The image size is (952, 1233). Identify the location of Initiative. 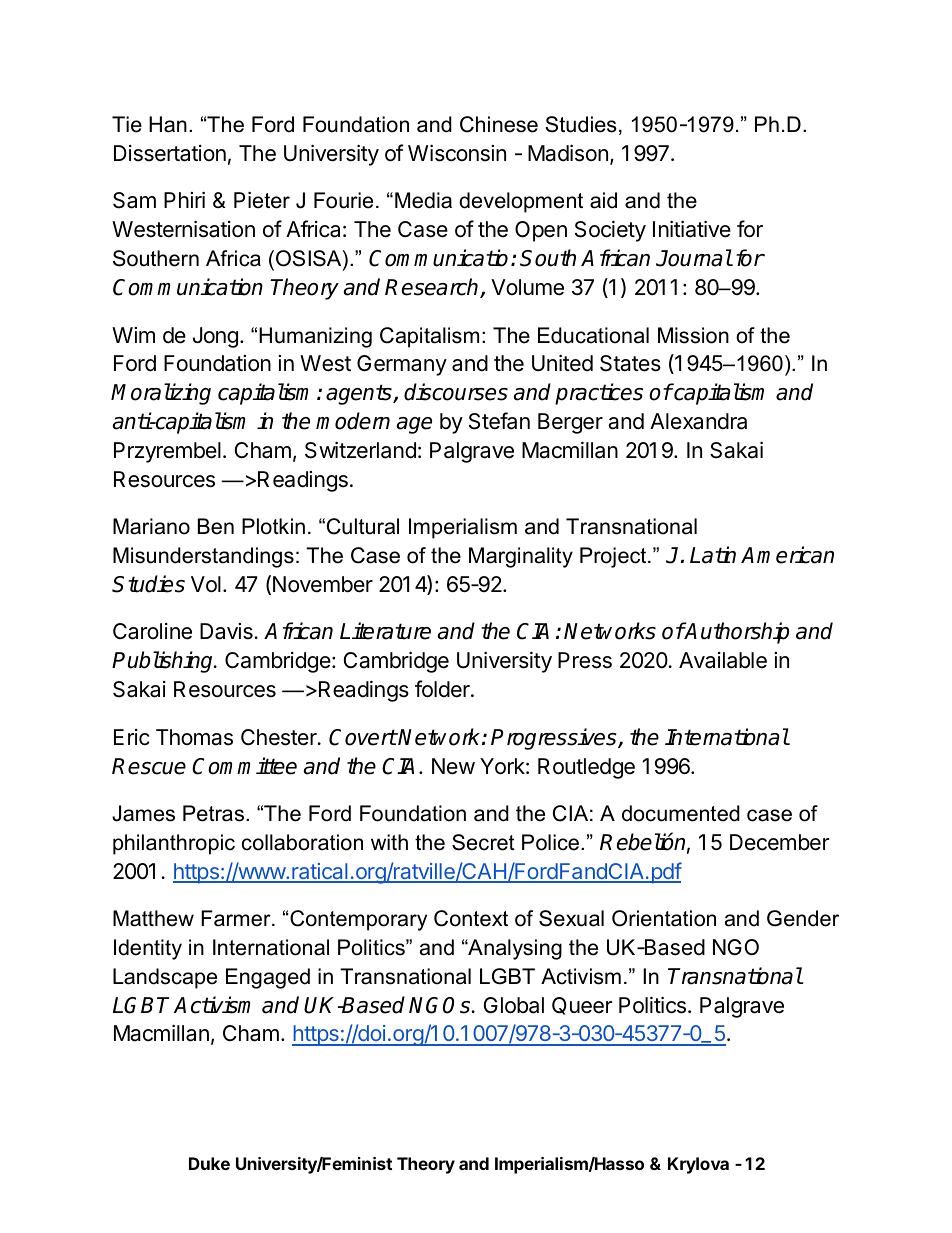
(692, 229).
